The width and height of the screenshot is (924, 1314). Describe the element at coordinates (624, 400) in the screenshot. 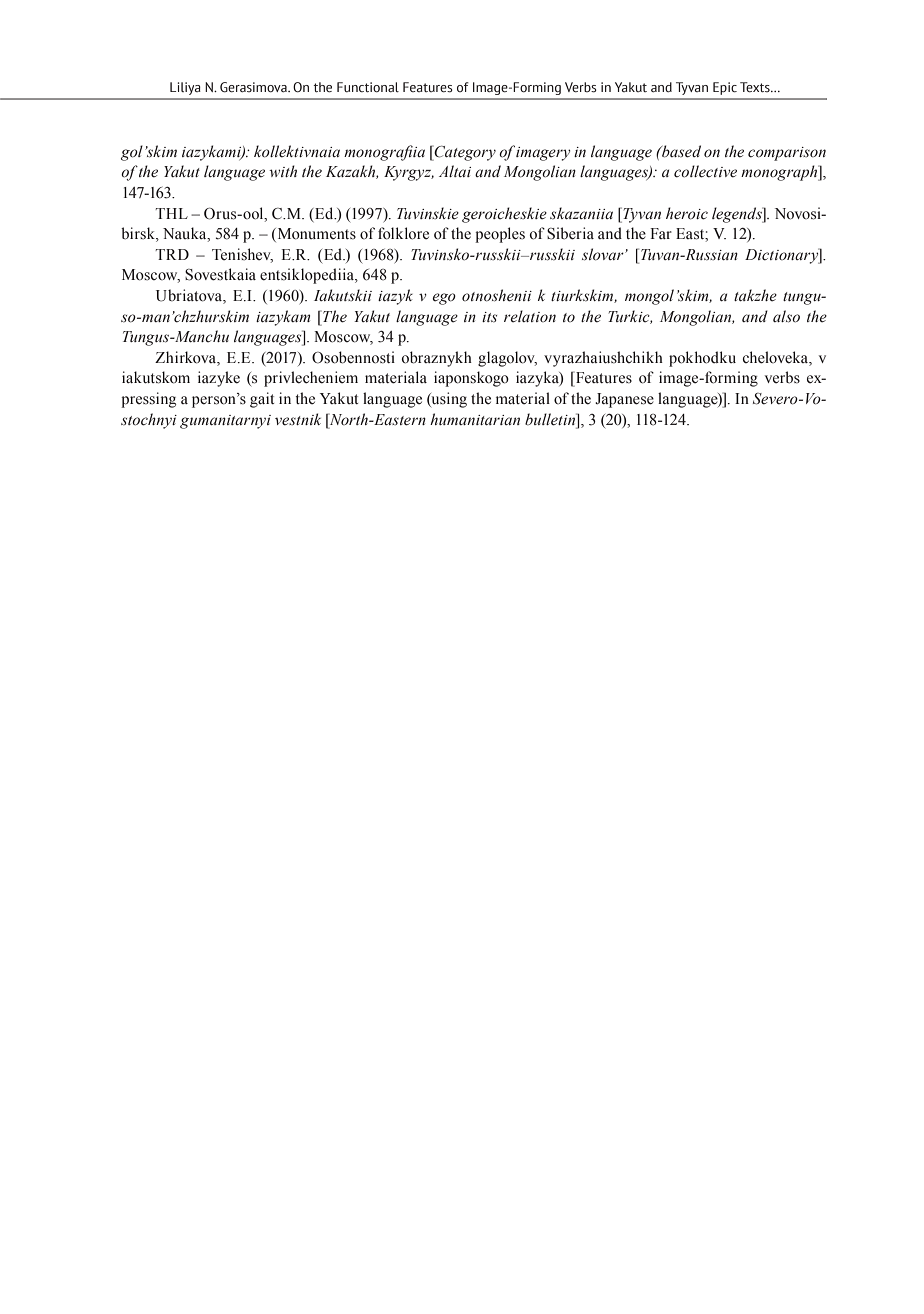

I see `Japanese` at that location.
